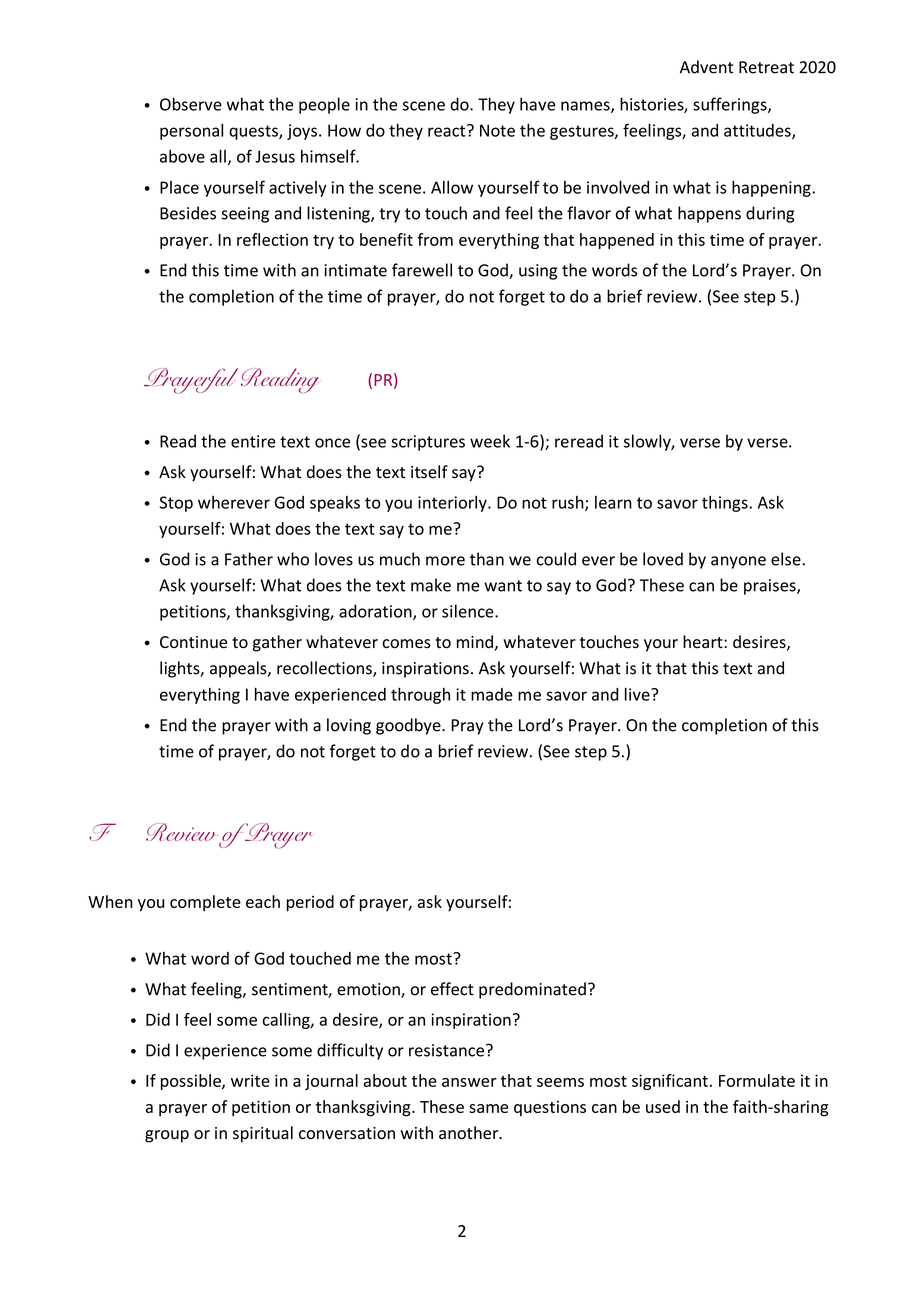 This screenshot has width=924, height=1308. What do you see at coordinates (469, 1082) in the screenshot?
I see `answer` at bounding box center [469, 1082].
